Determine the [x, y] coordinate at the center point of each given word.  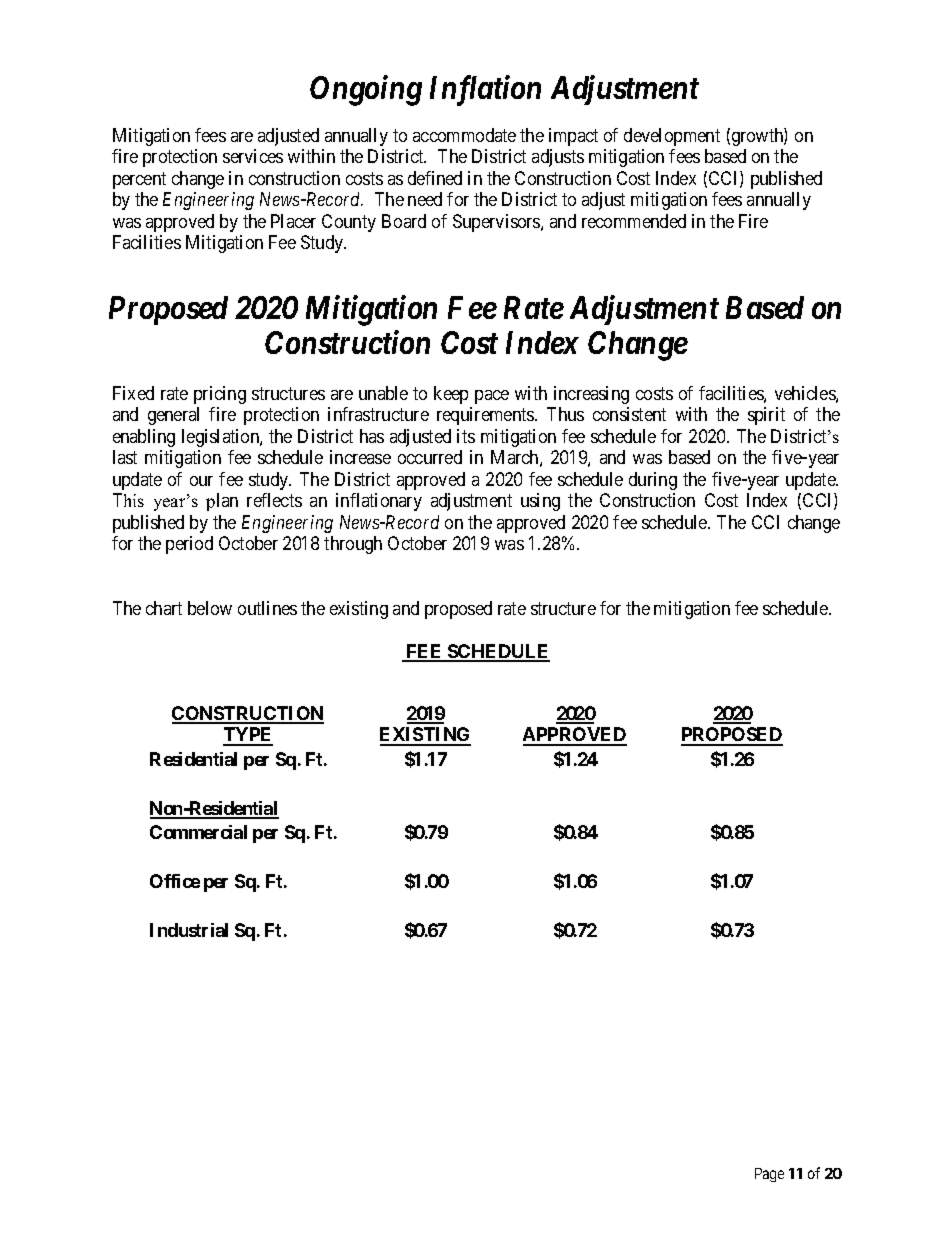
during [653, 481]
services [253, 156]
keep [451, 395]
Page [769, 1175]
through [353, 545]
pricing [220, 395]
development [672, 137]
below [210, 608]
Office [175, 881]
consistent [629, 414]
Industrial [189, 930]
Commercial [198, 832]
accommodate [464, 135]
